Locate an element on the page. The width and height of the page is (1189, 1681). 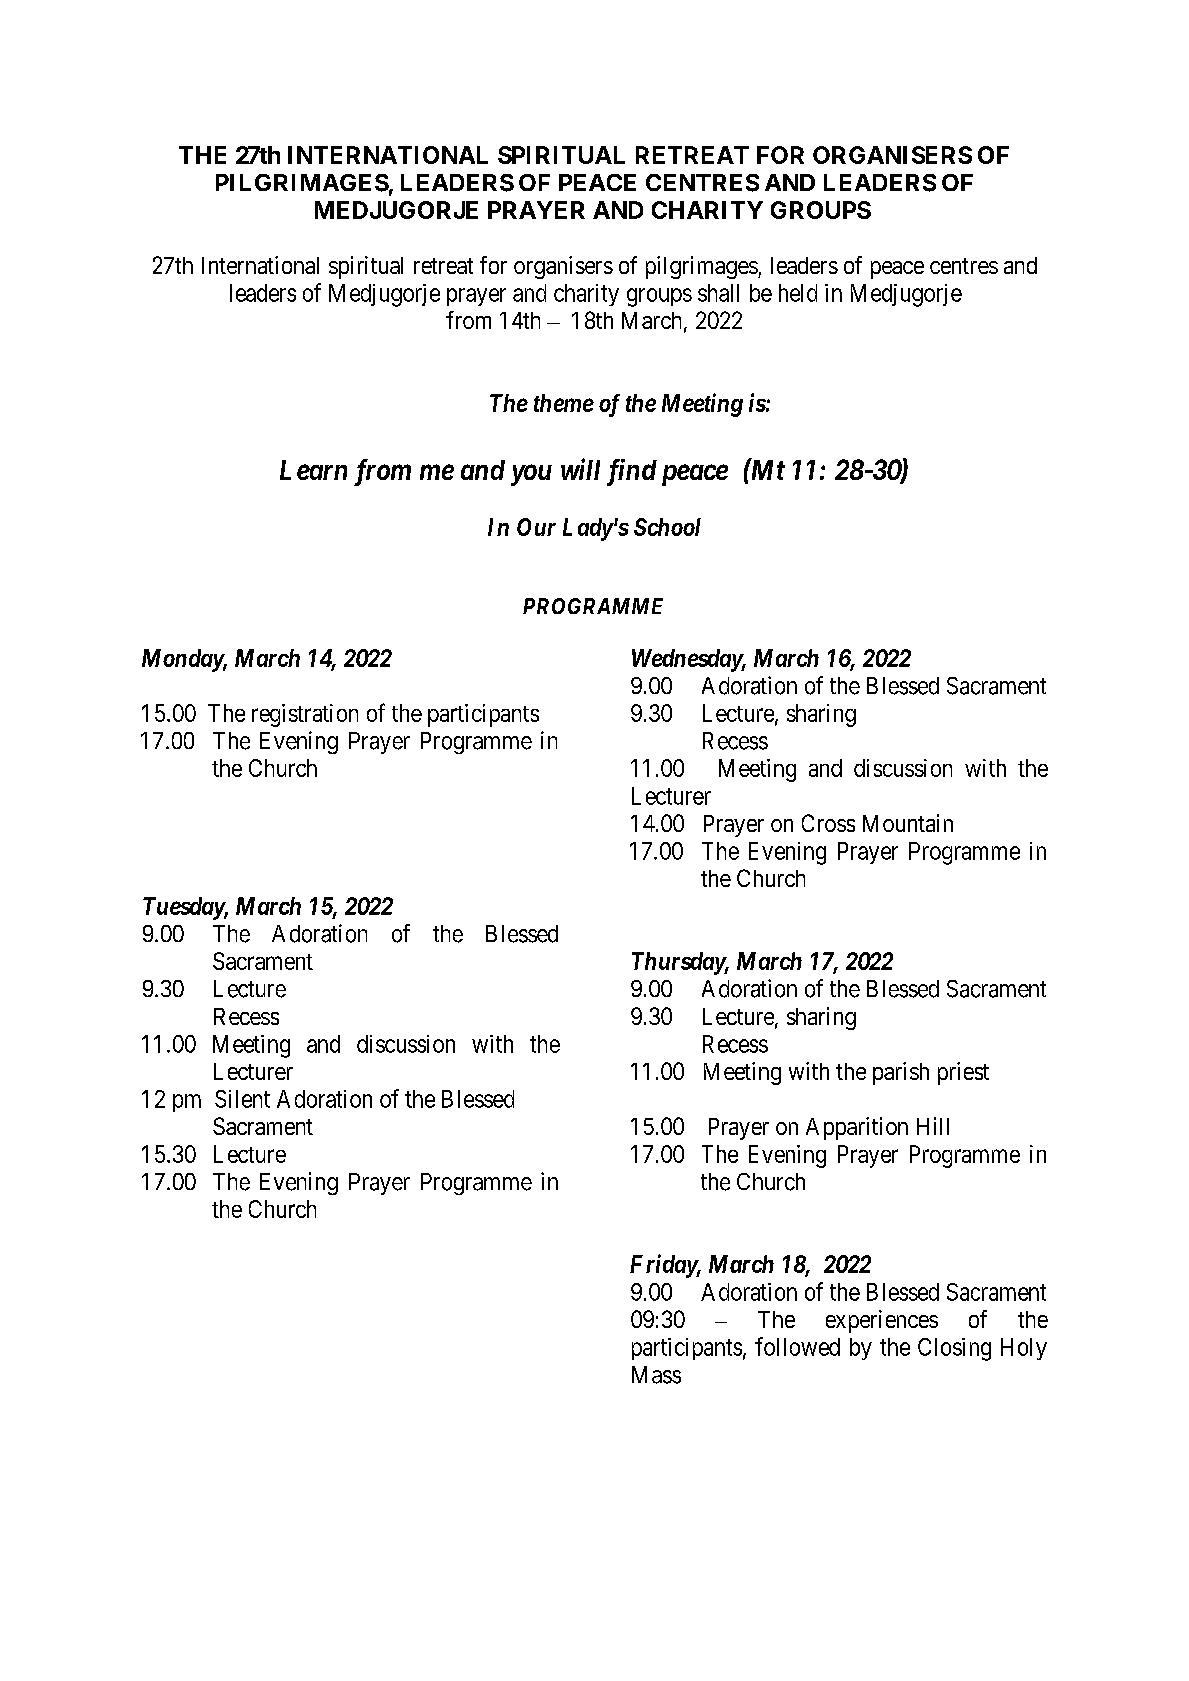
Mountain is located at coordinates (908, 823).
